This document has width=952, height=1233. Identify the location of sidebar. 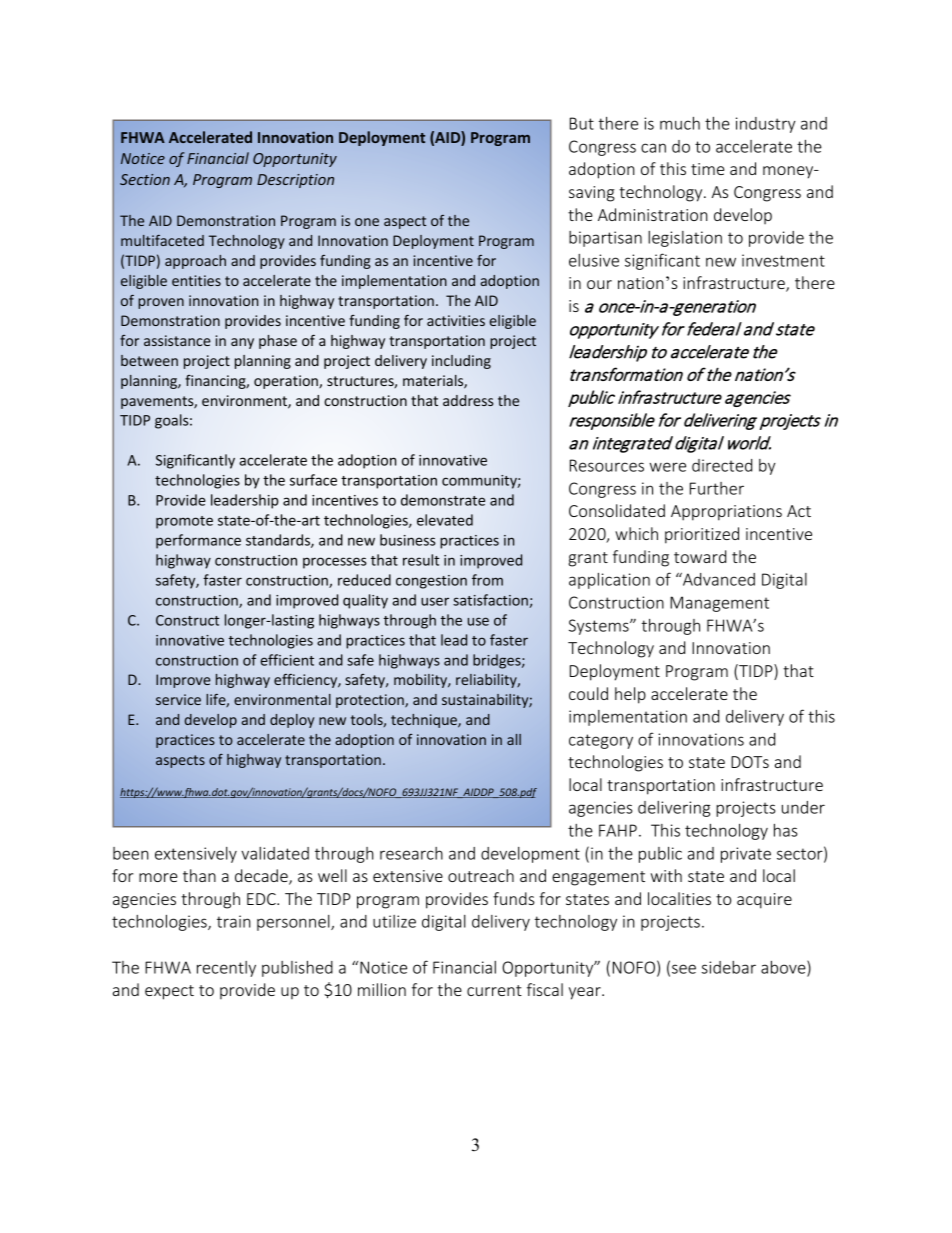
(729, 967).
